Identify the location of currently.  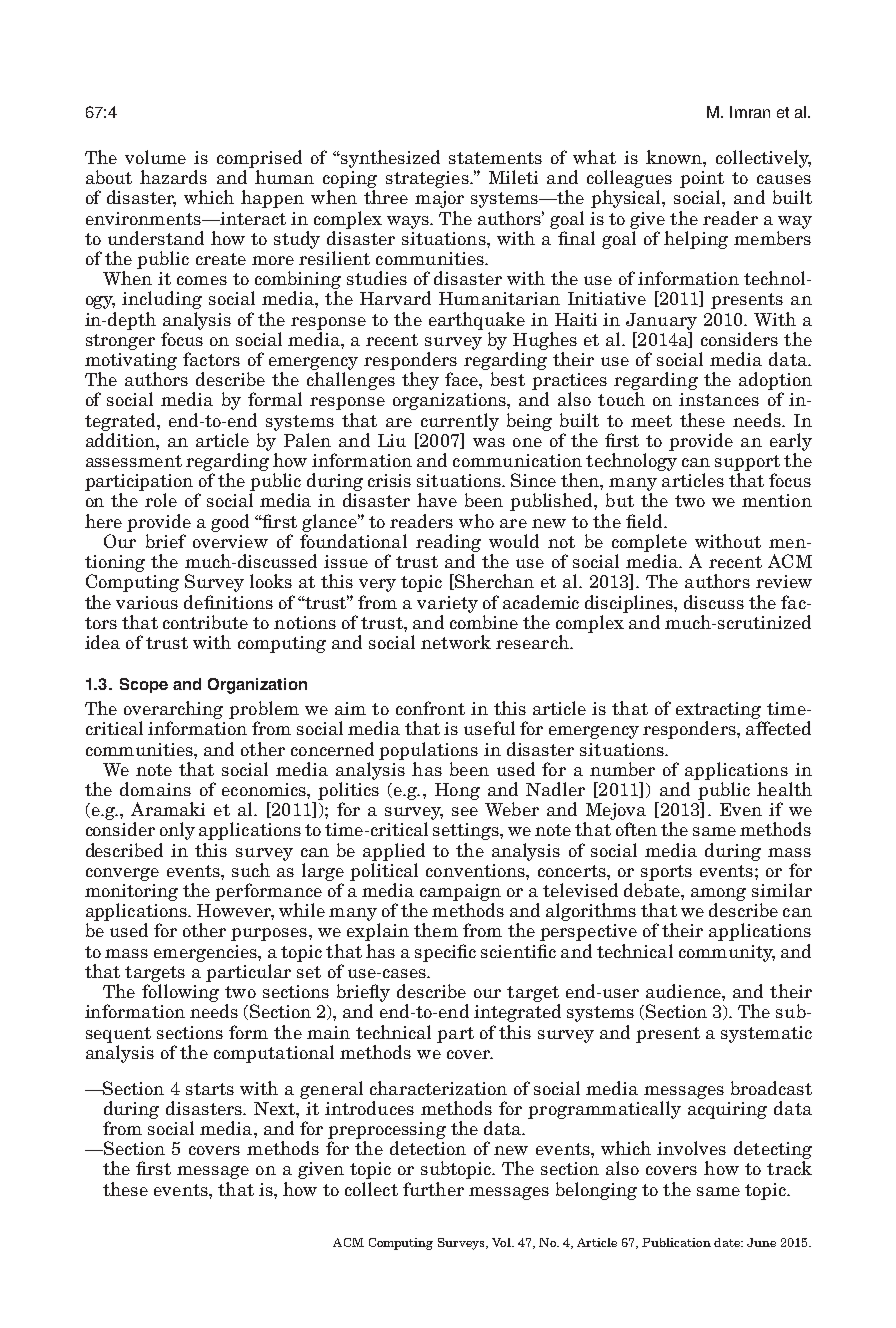
(460, 422).
